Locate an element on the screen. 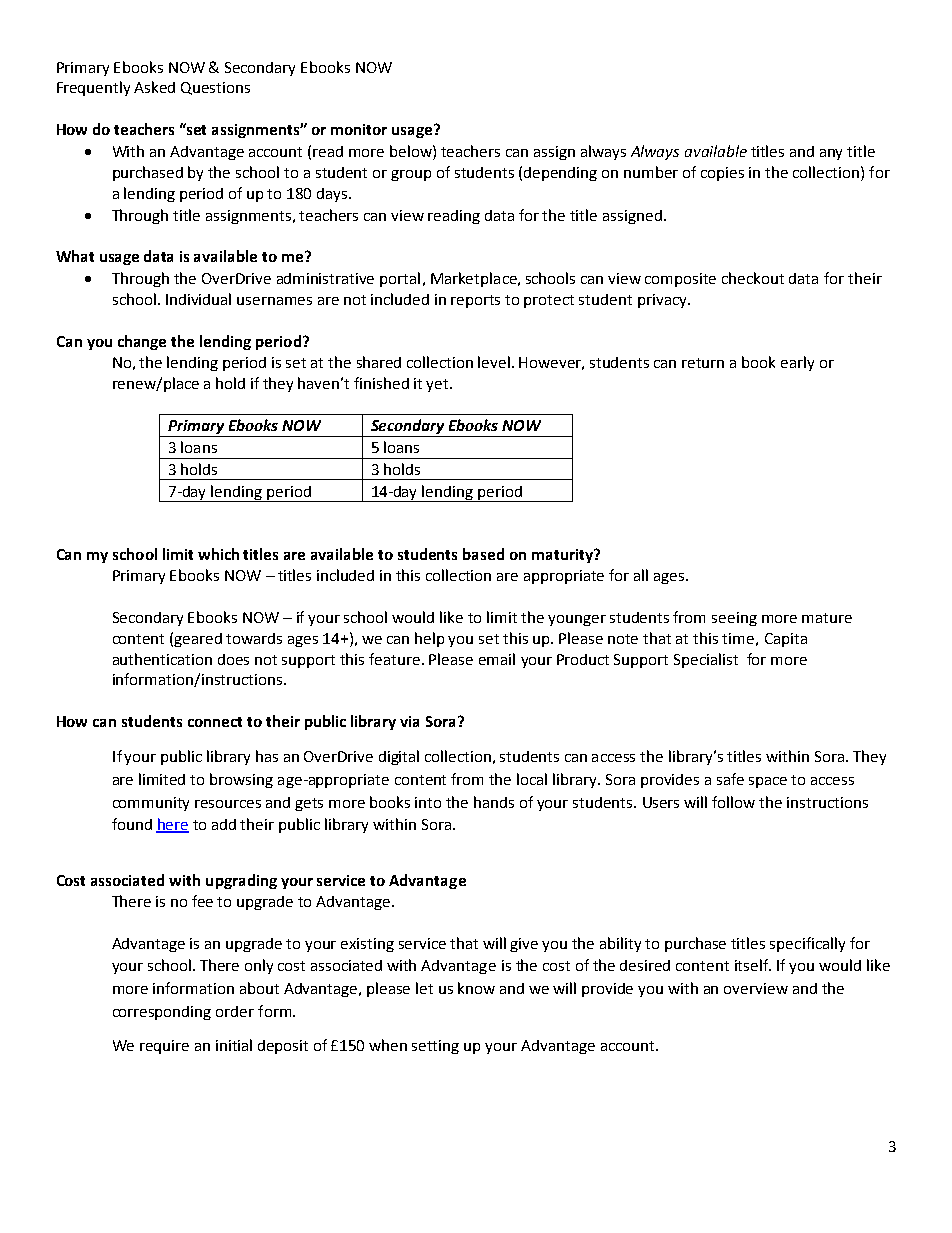 The width and height of the screenshot is (952, 1233). into is located at coordinates (428, 802).
